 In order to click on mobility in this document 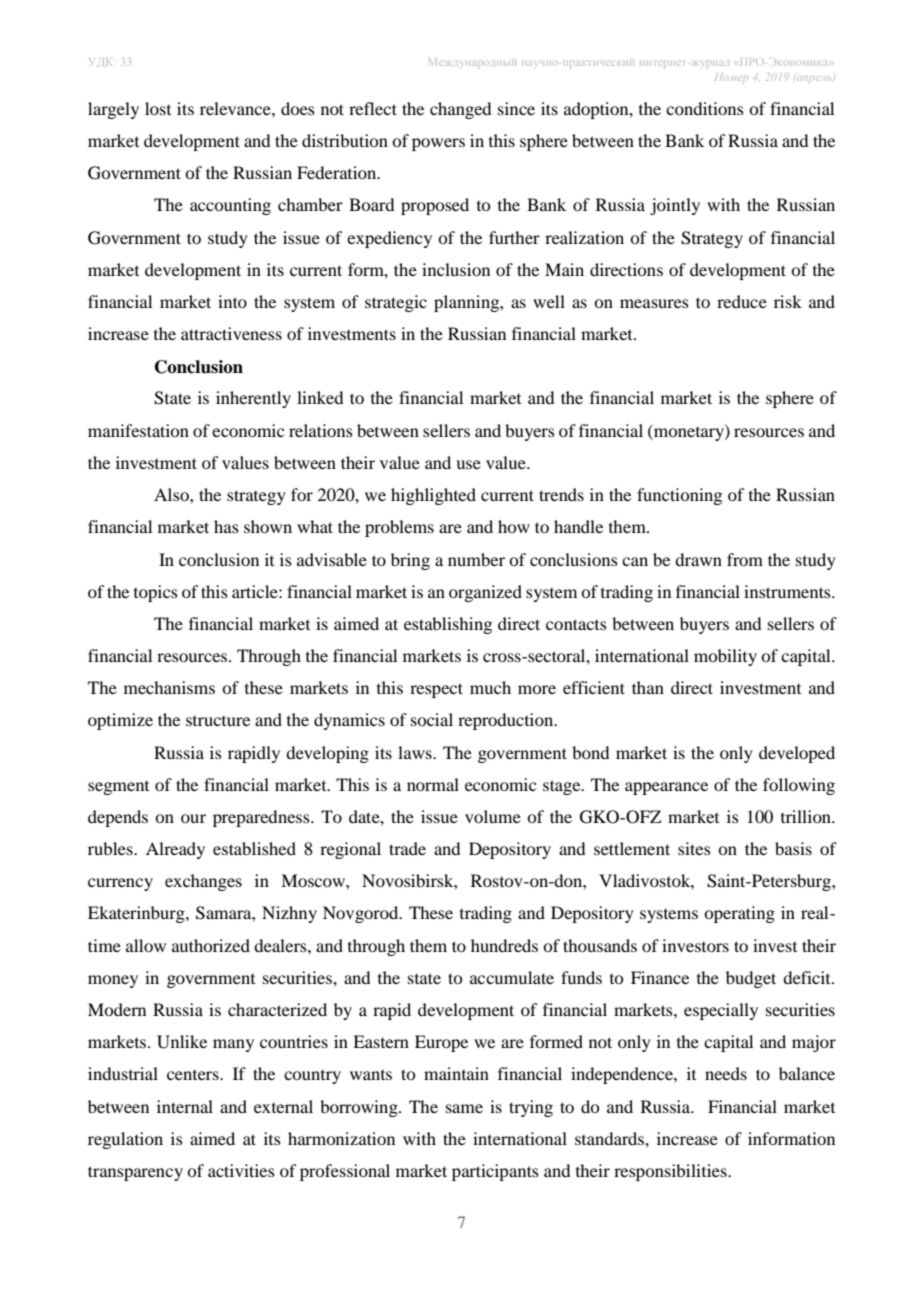, I will do `click(725, 657)`.
